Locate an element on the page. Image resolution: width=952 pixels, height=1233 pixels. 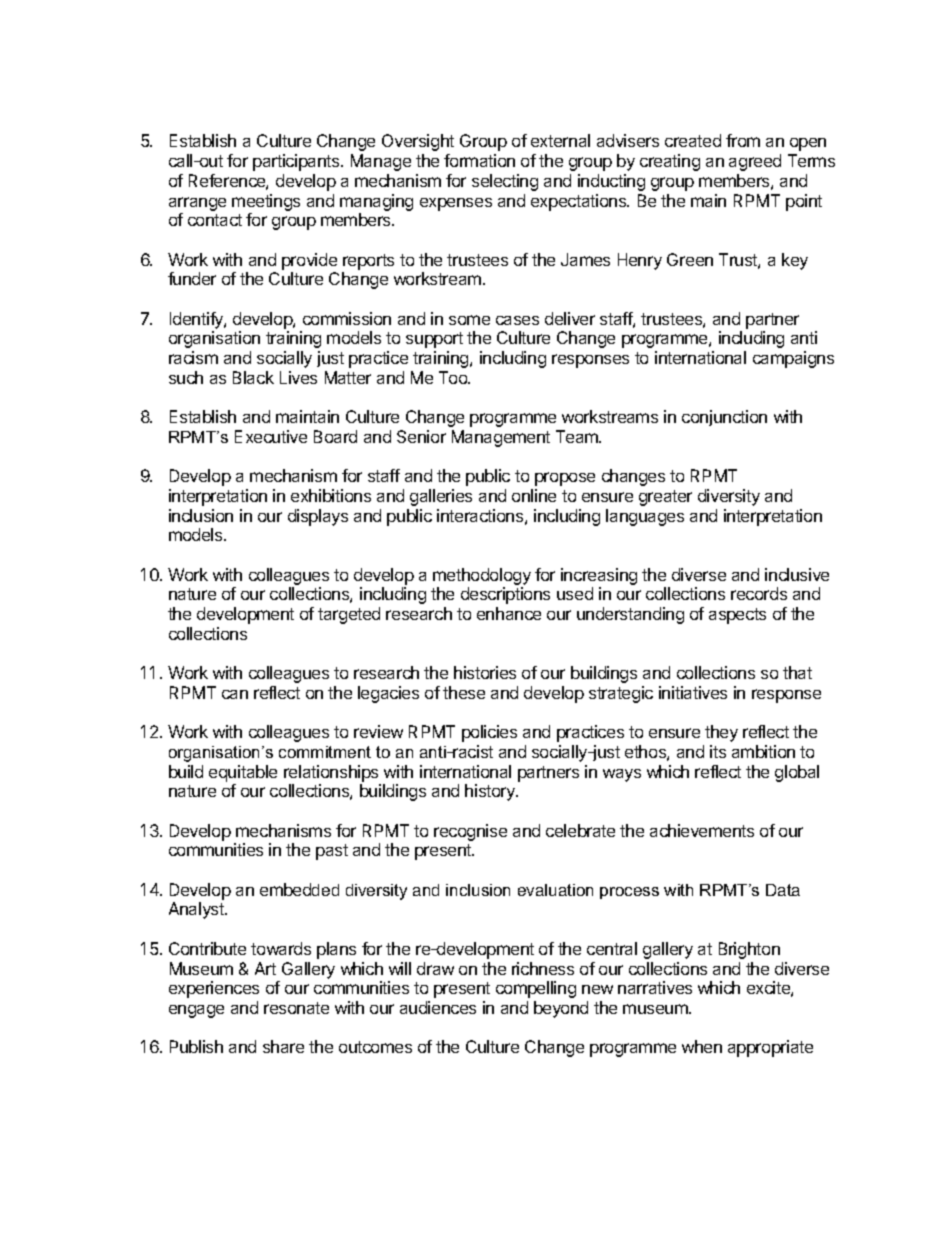
Black is located at coordinates (253, 377).
